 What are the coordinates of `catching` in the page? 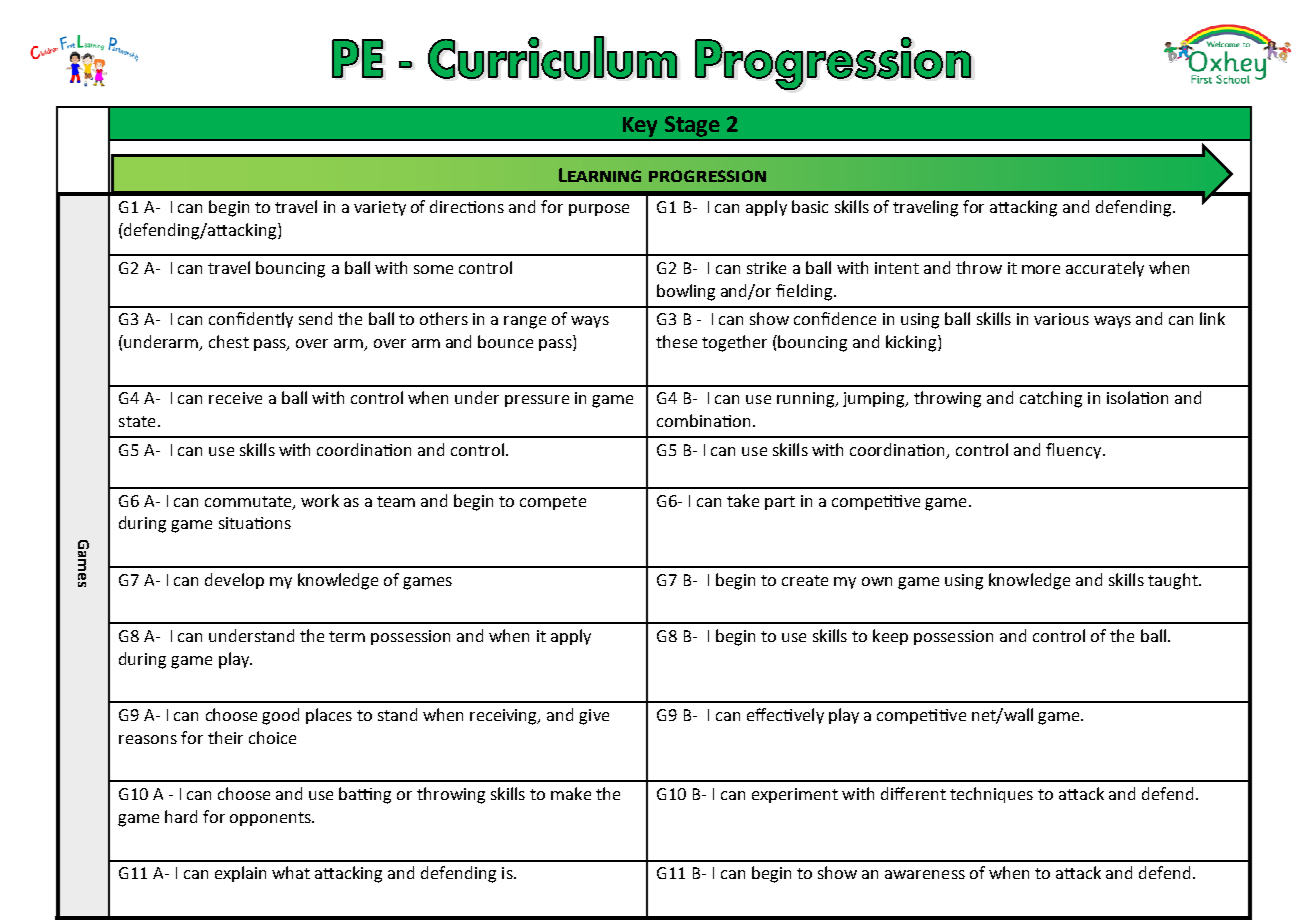 It's located at (1051, 399).
